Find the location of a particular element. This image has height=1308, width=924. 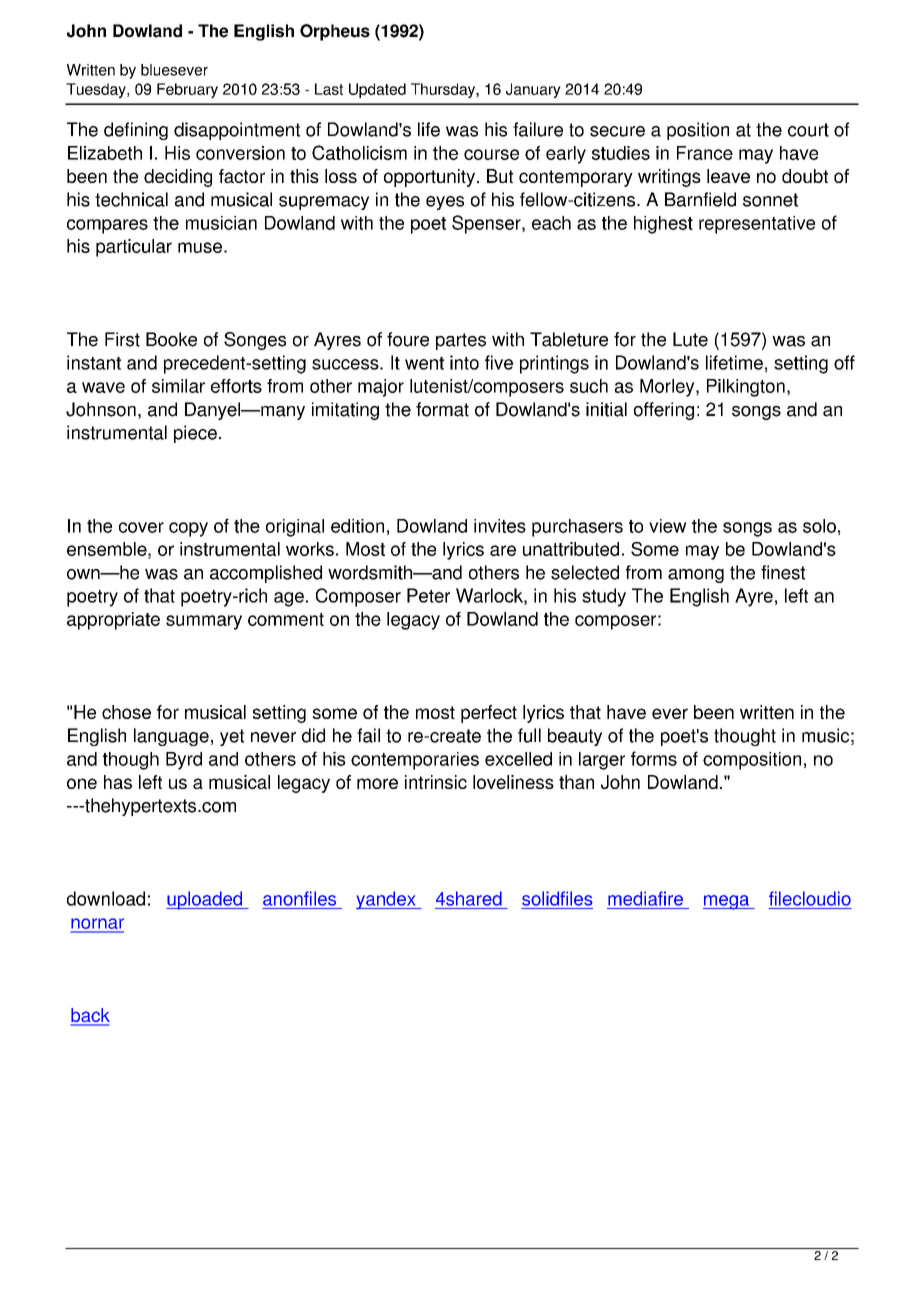

muse is located at coordinates (200, 247).
